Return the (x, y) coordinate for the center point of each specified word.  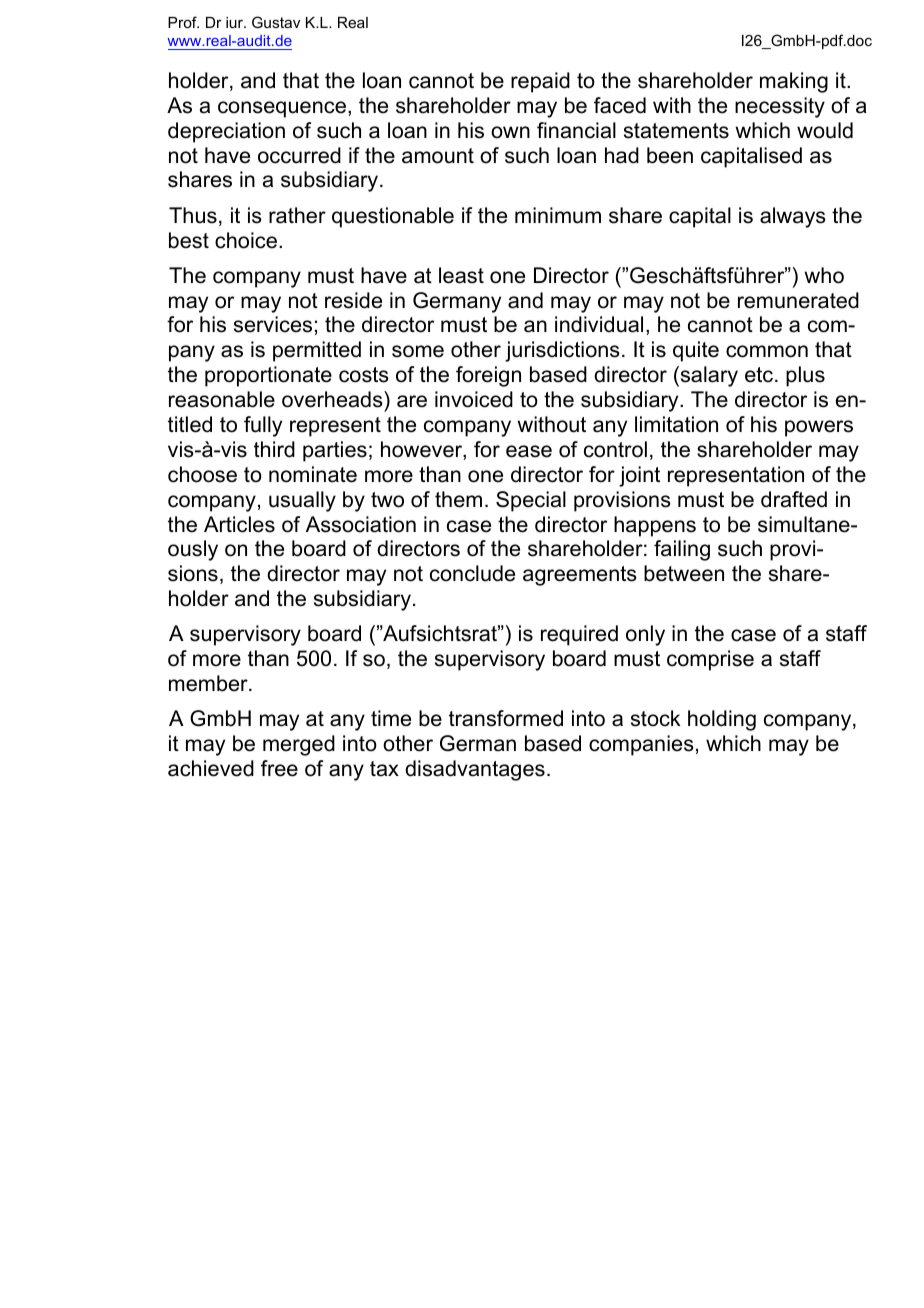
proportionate (268, 376)
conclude (472, 573)
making (794, 82)
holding (722, 720)
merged (299, 745)
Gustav (276, 22)
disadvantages (475, 770)
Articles (239, 524)
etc (760, 375)
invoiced (474, 399)
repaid (540, 82)
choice (246, 240)
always (793, 217)
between (684, 573)
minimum (558, 215)
